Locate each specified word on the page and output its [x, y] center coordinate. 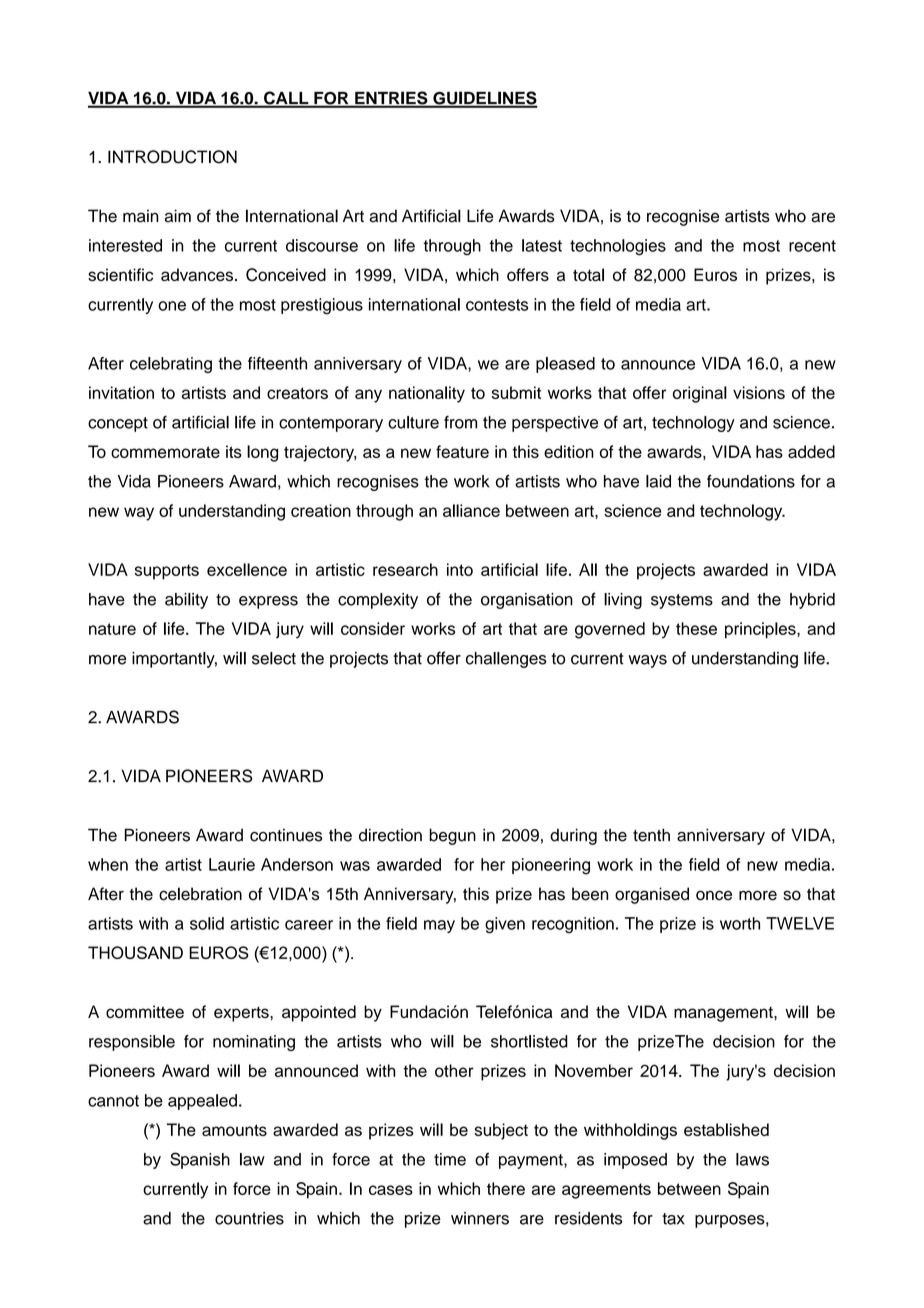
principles [761, 630]
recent [812, 246]
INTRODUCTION [172, 157]
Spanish [200, 1160]
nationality [427, 394]
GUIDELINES [484, 99]
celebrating [171, 365]
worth [740, 923]
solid [207, 923]
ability [186, 601]
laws [752, 1159]
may [439, 926]
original [700, 394]
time [450, 1159]
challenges [506, 660]
